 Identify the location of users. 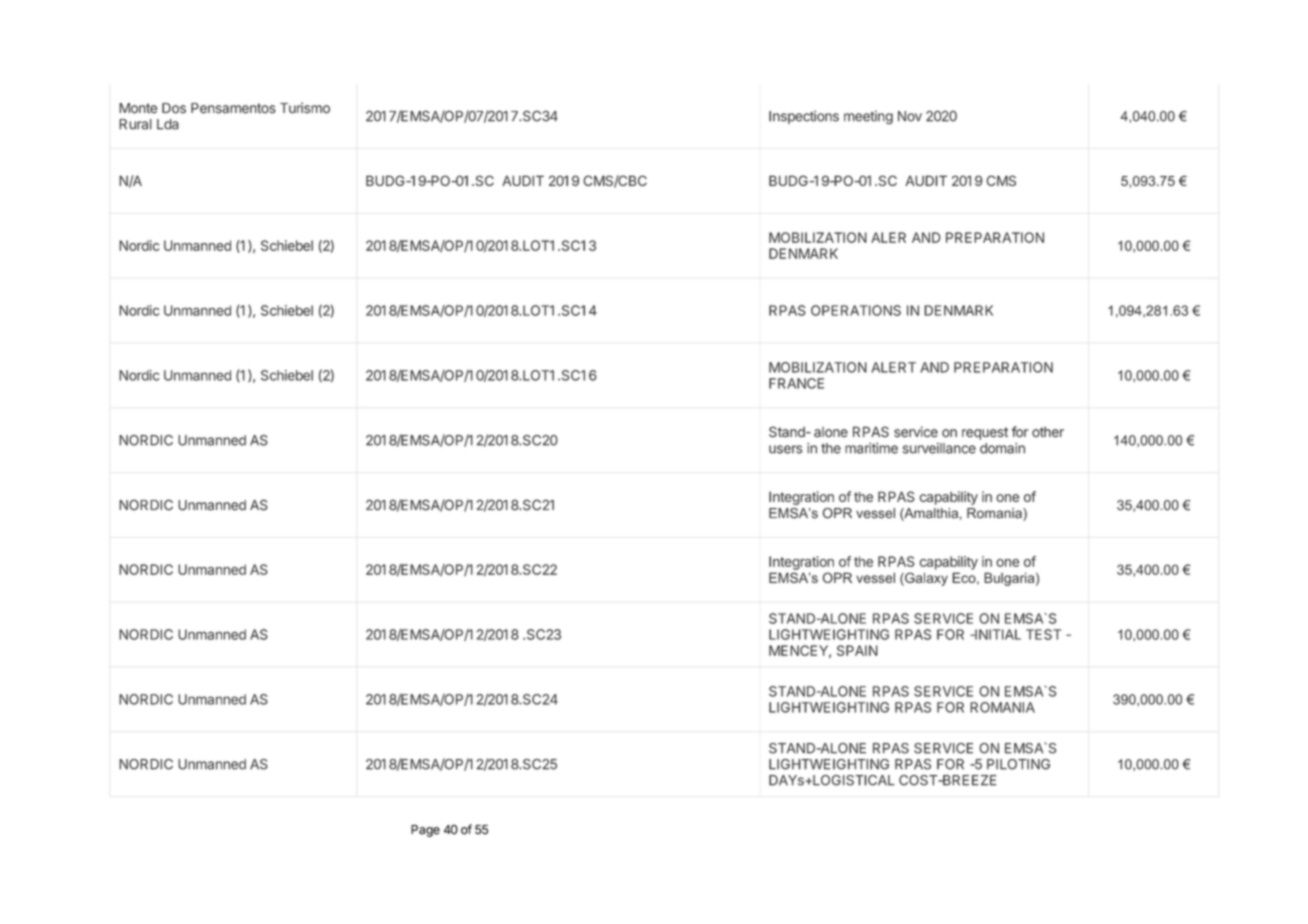
(785, 449).
